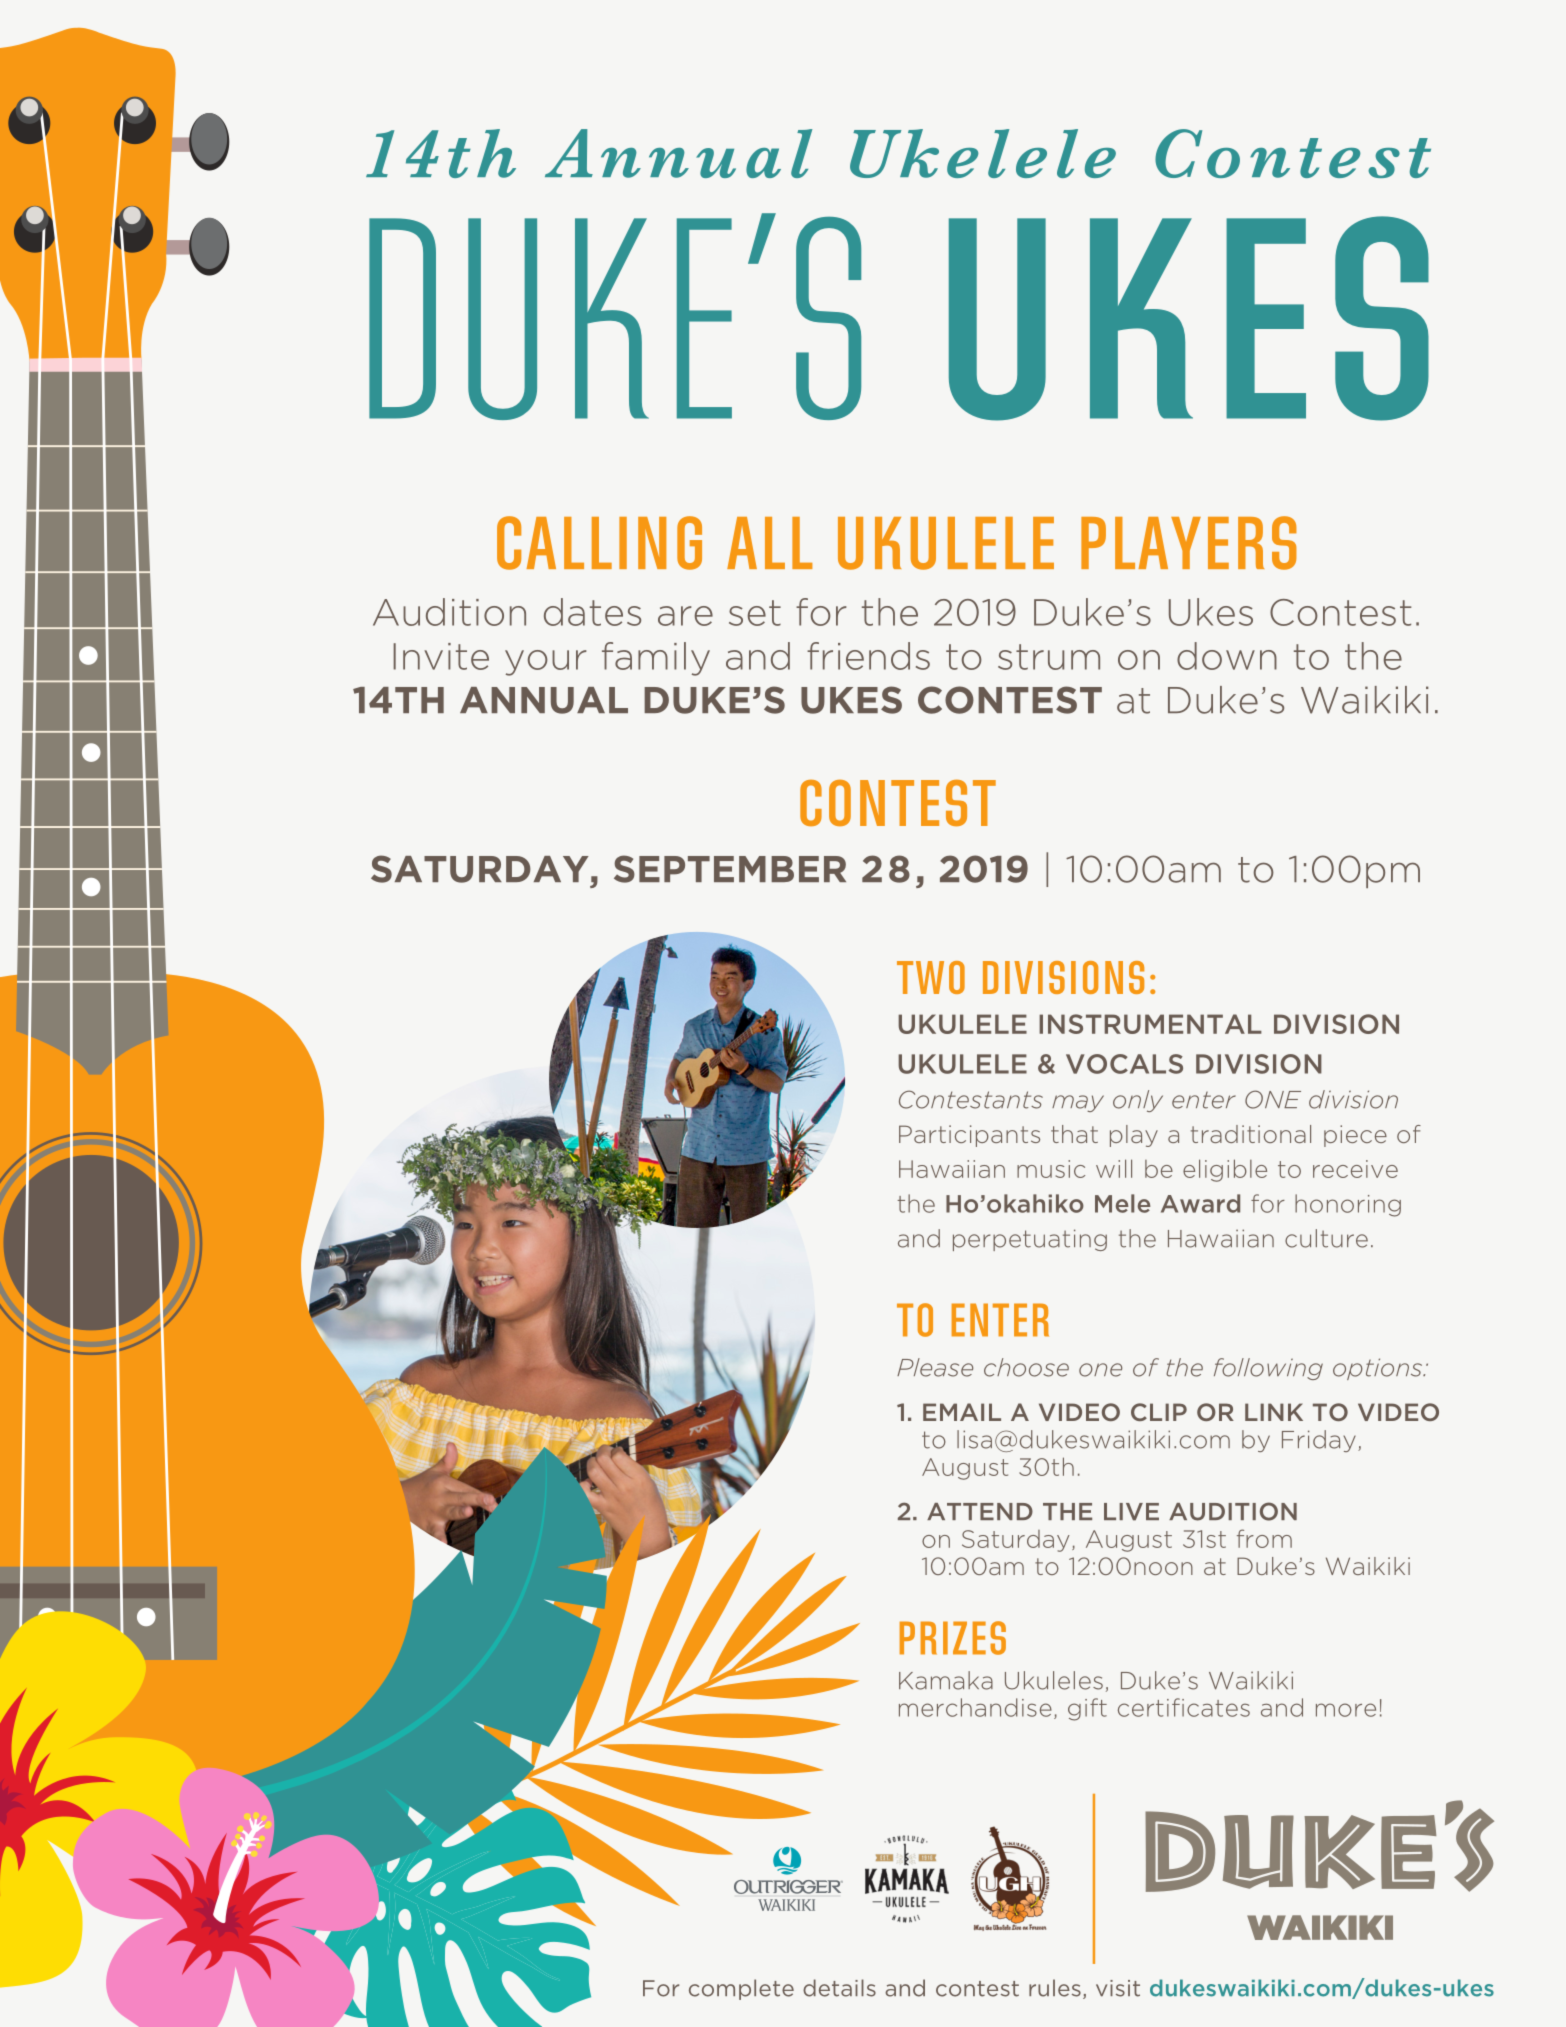 This screenshot has width=1566, height=2027. Describe the element at coordinates (1118, 1988) in the screenshot. I see `visit` at that location.
